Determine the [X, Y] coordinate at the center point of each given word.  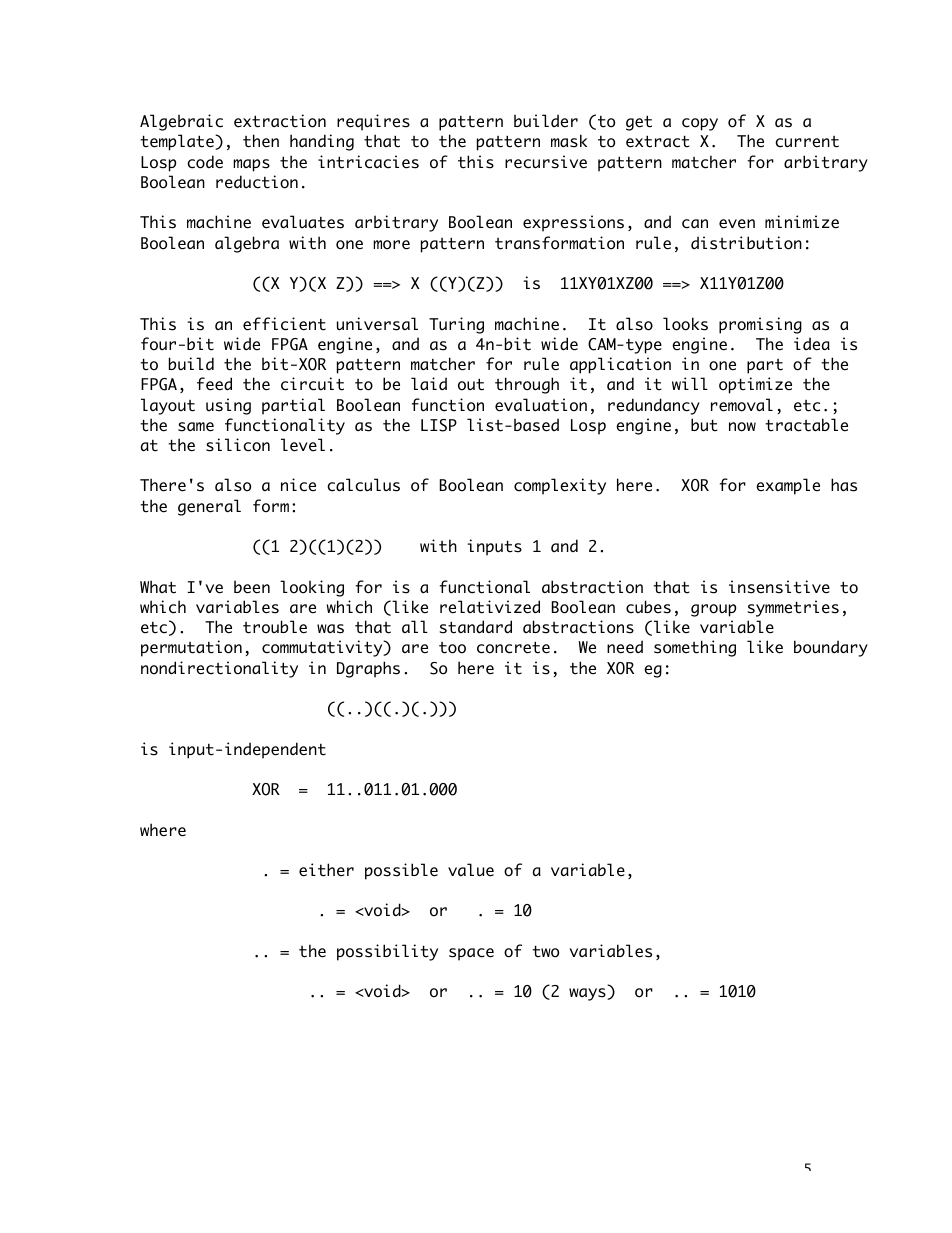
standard [475, 627]
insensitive [779, 587]
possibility [387, 952]
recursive [546, 162]
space [471, 954]
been [252, 587]
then [261, 141]
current [807, 142]
